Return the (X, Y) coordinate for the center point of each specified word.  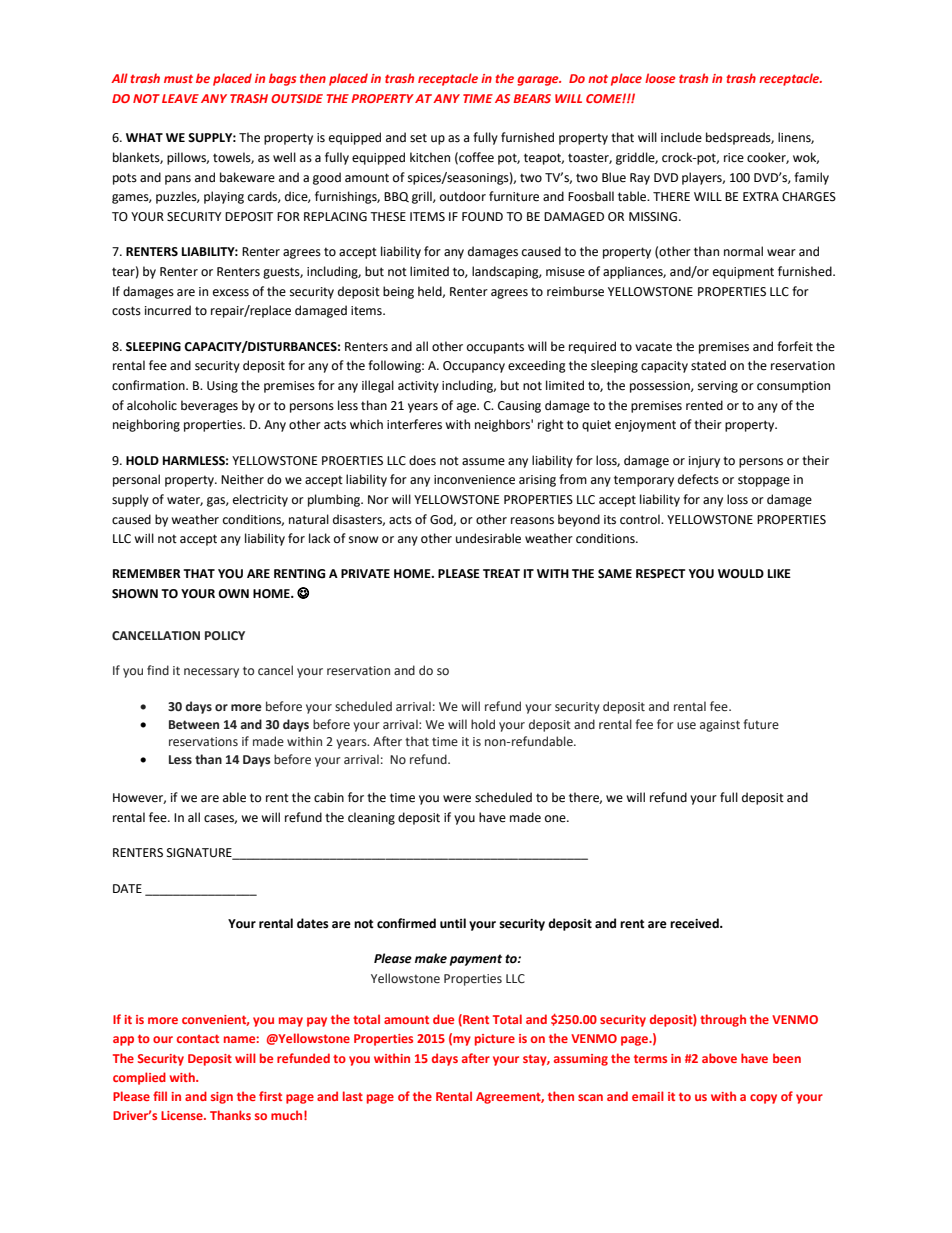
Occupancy (474, 367)
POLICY (225, 635)
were (457, 799)
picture (495, 1040)
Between (194, 725)
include (681, 137)
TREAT (501, 573)
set (418, 138)
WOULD (741, 574)
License (183, 1115)
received (695, 923)
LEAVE (180, 98)
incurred (168, 310)
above (719, 1058)
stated (708, 365)
